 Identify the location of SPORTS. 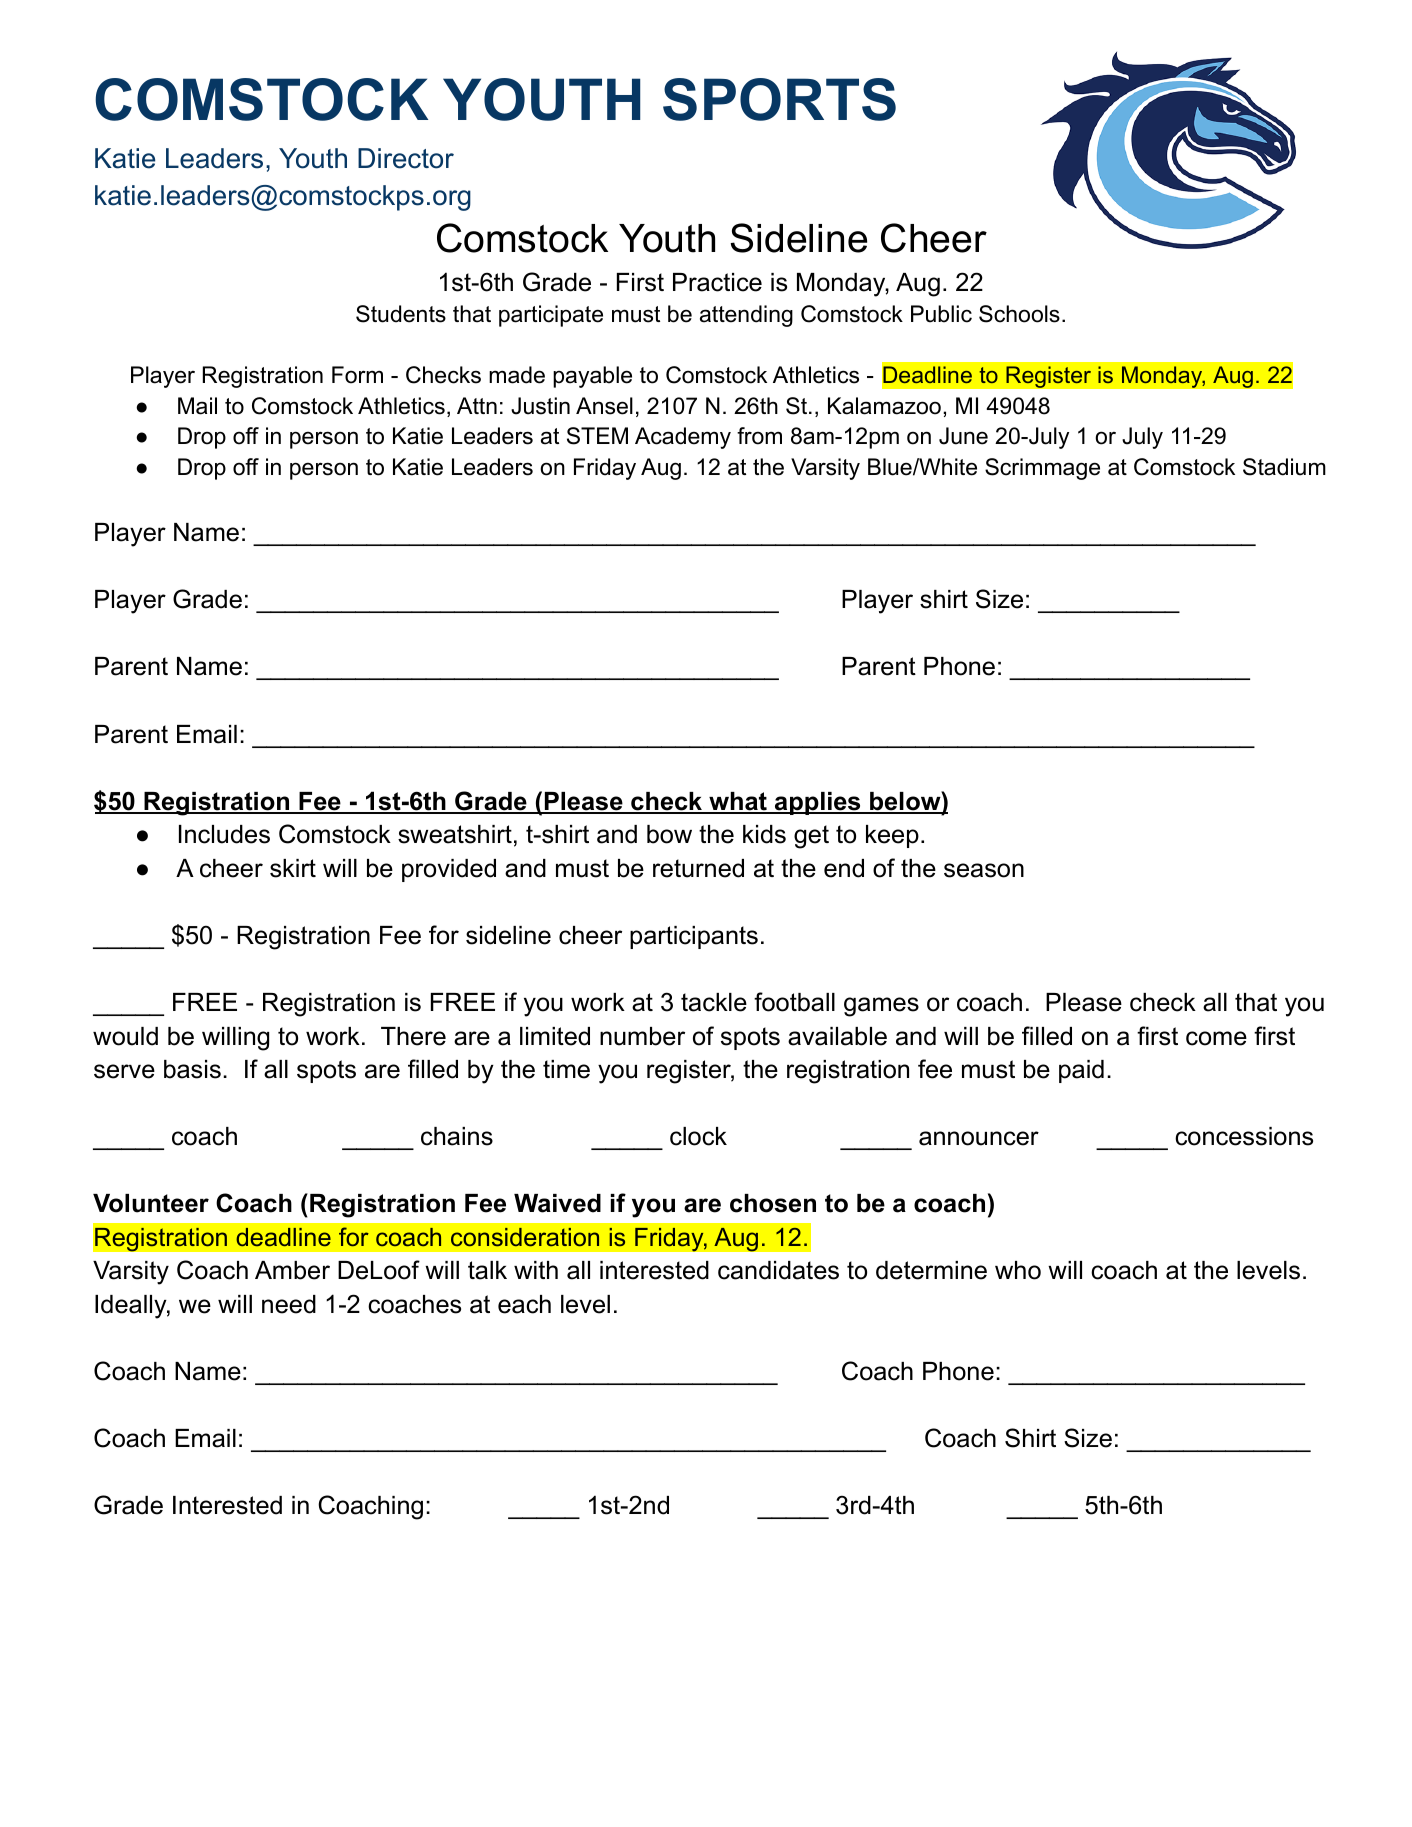
(779, 99).
